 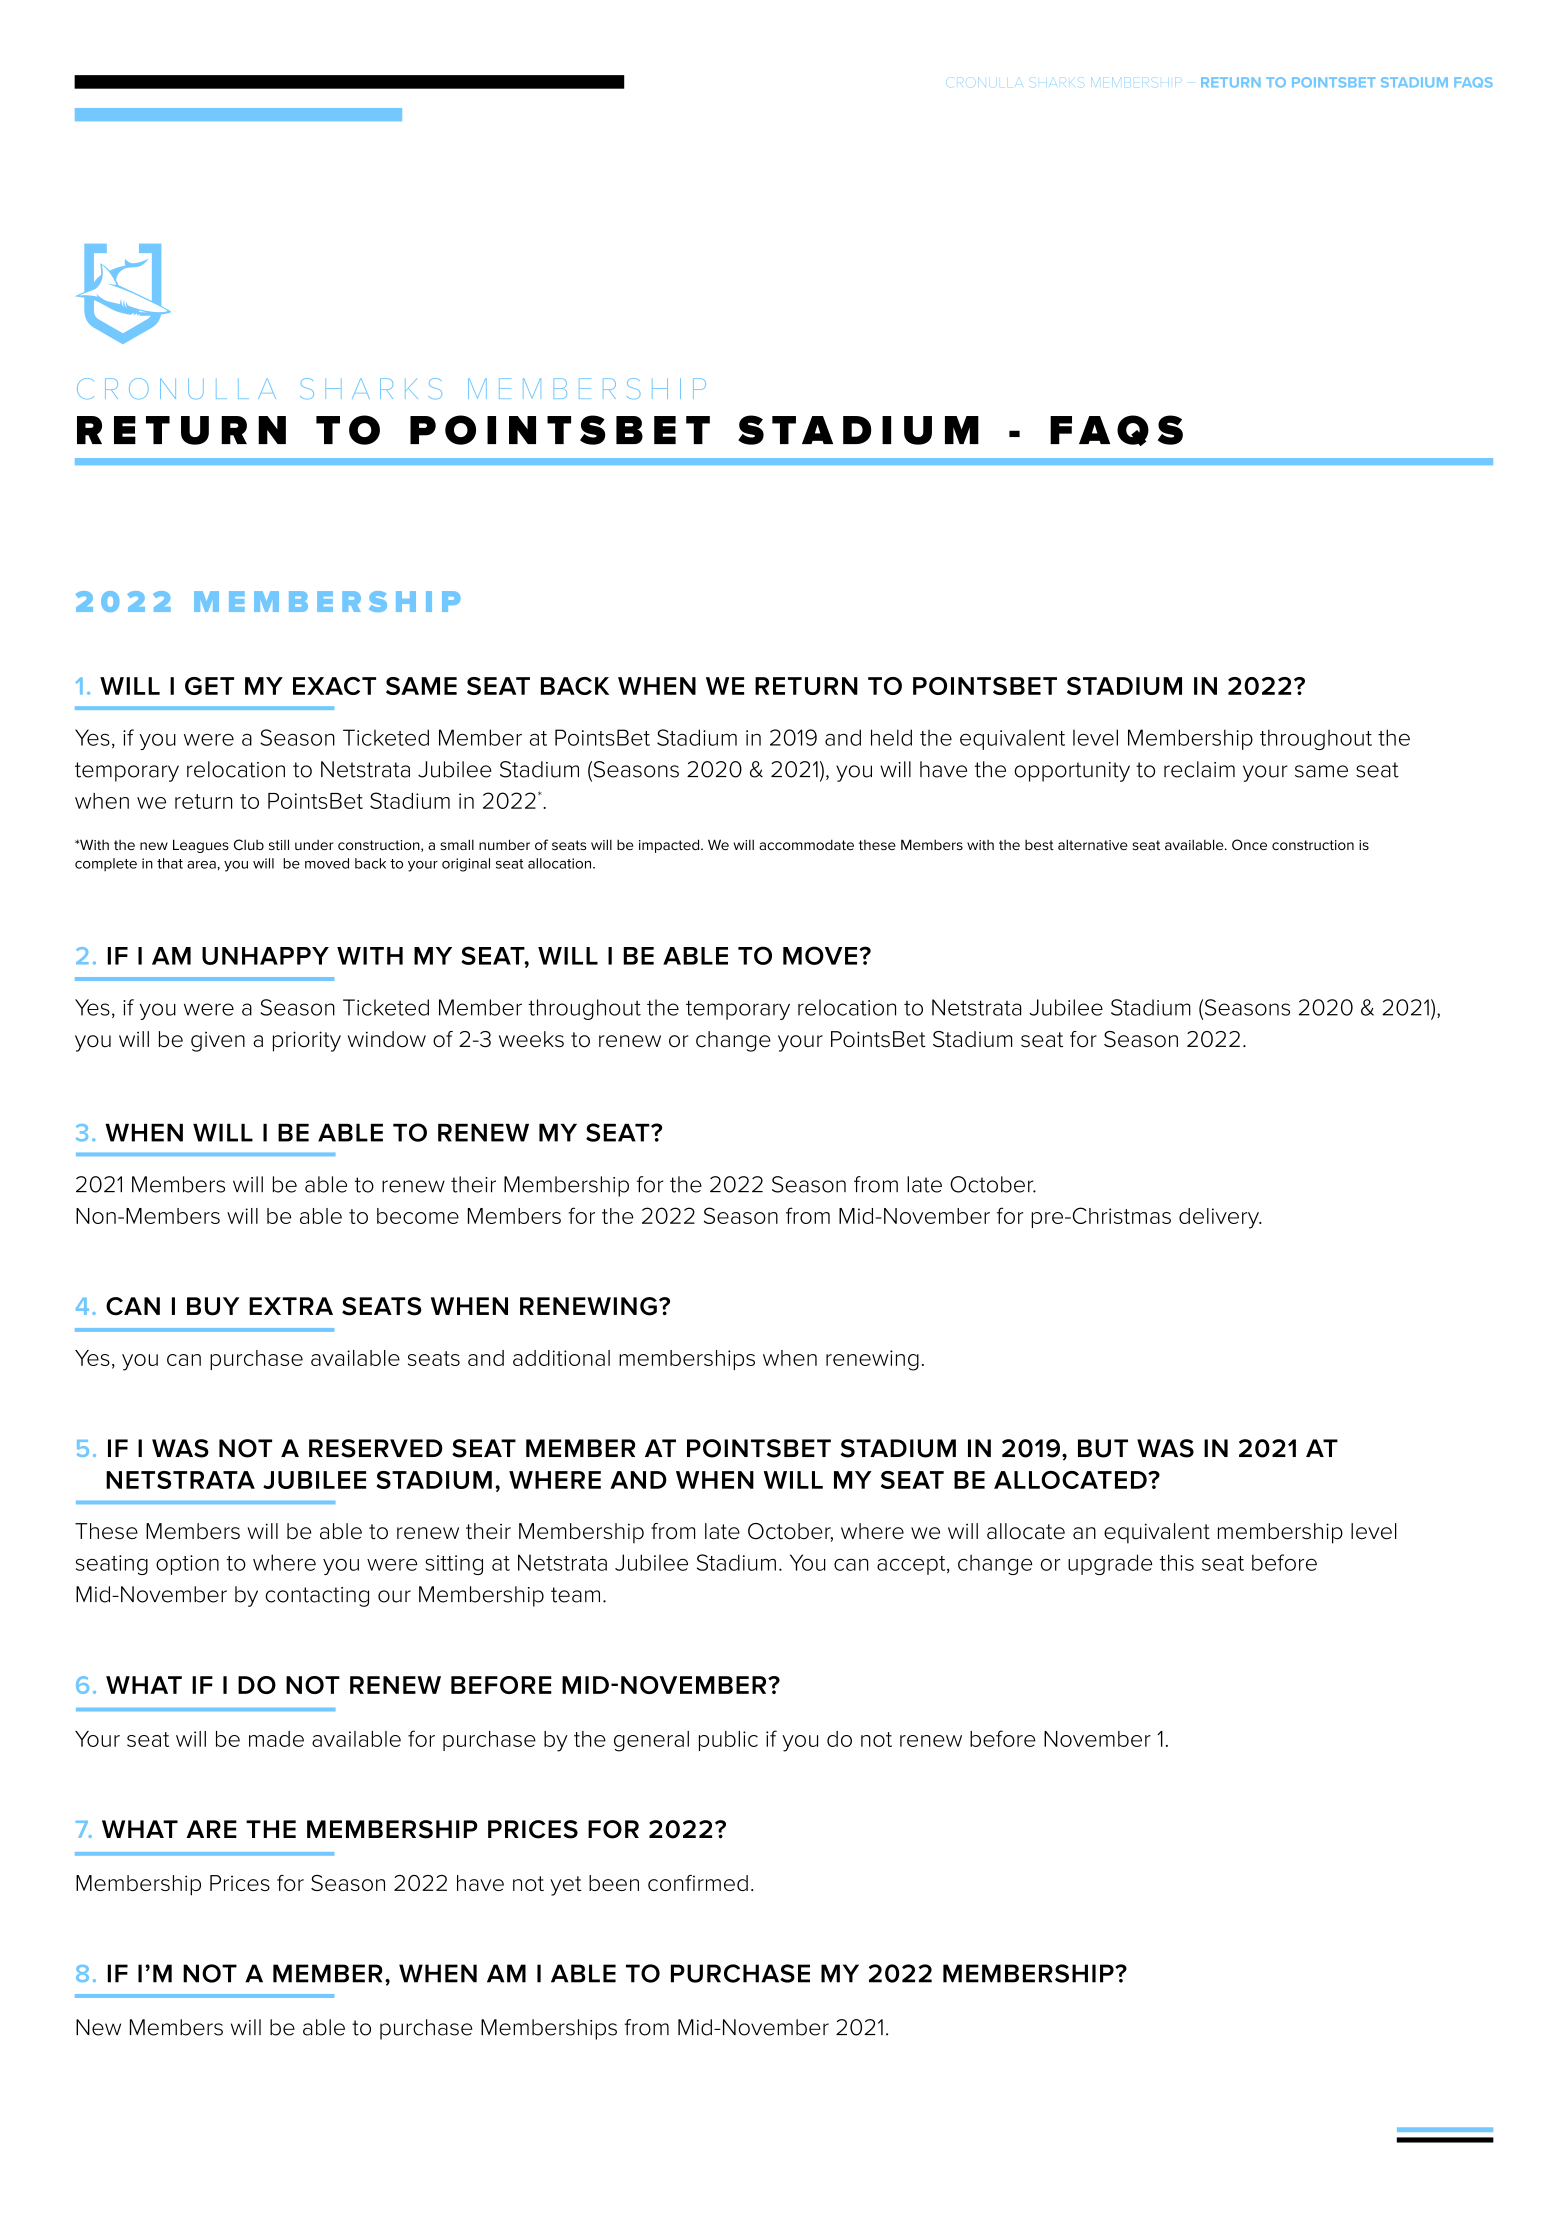 What do you see at coordinates (1103, 1448) in the page?
I see `BUT` at bounding box center [1103, 1448].
